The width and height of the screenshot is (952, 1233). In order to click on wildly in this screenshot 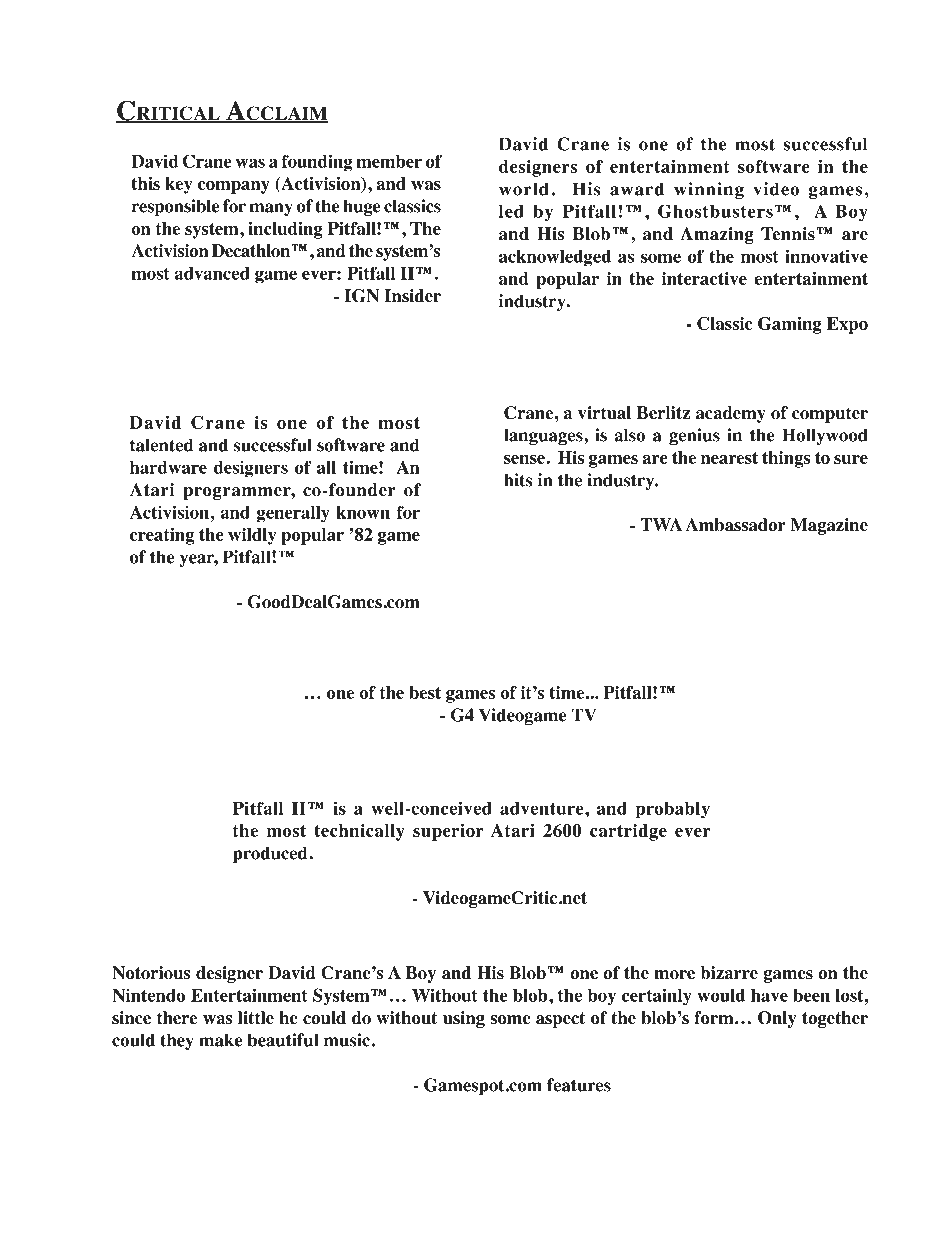, I will do `click(252, 536)`.
